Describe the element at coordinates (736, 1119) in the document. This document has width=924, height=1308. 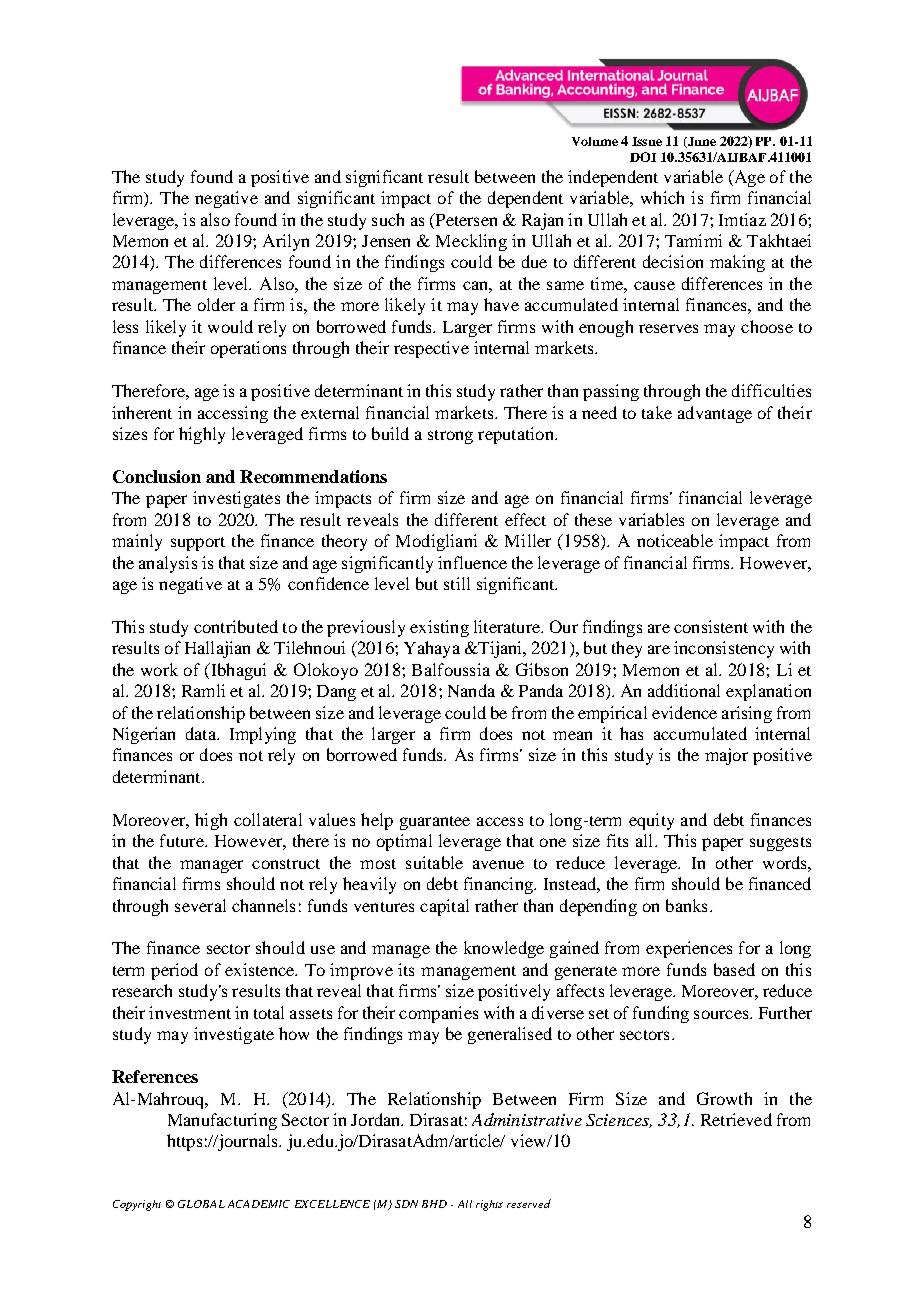
I see `Retrieved` at that location.
